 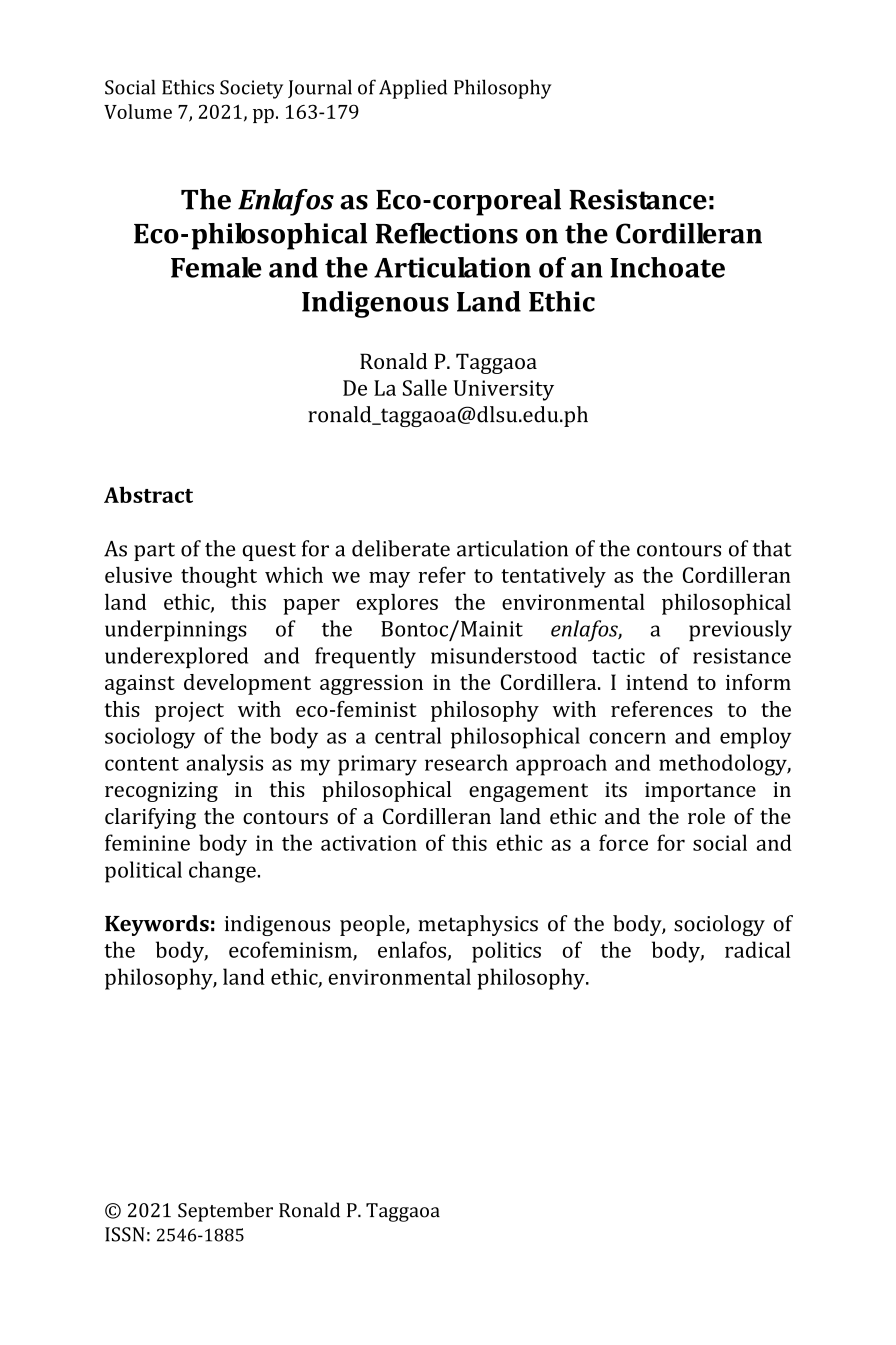 I want to click on Applied, so click(x=413, y=89).
